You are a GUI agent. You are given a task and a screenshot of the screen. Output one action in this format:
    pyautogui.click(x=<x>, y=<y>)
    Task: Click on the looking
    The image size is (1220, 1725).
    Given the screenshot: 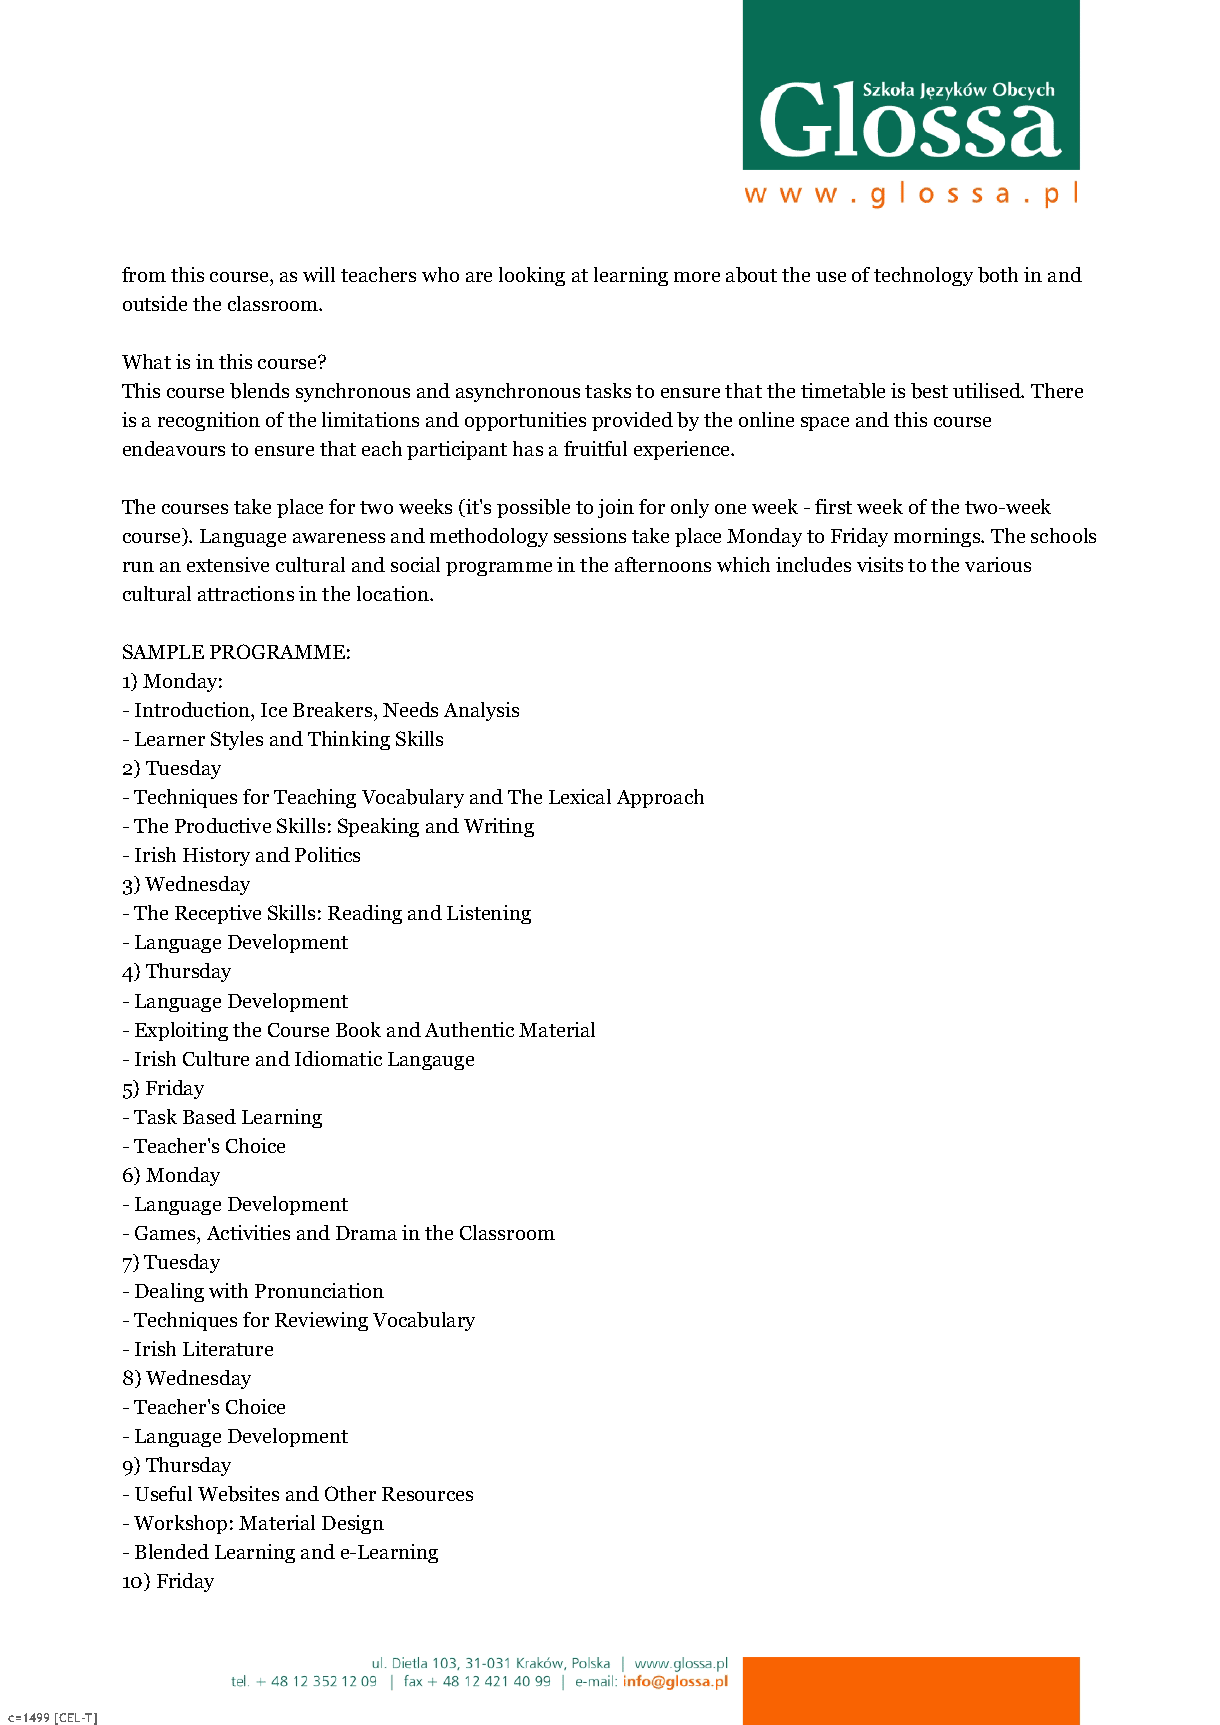 What is the action you would take?
    pyautogui.click(x=532, y=276)
